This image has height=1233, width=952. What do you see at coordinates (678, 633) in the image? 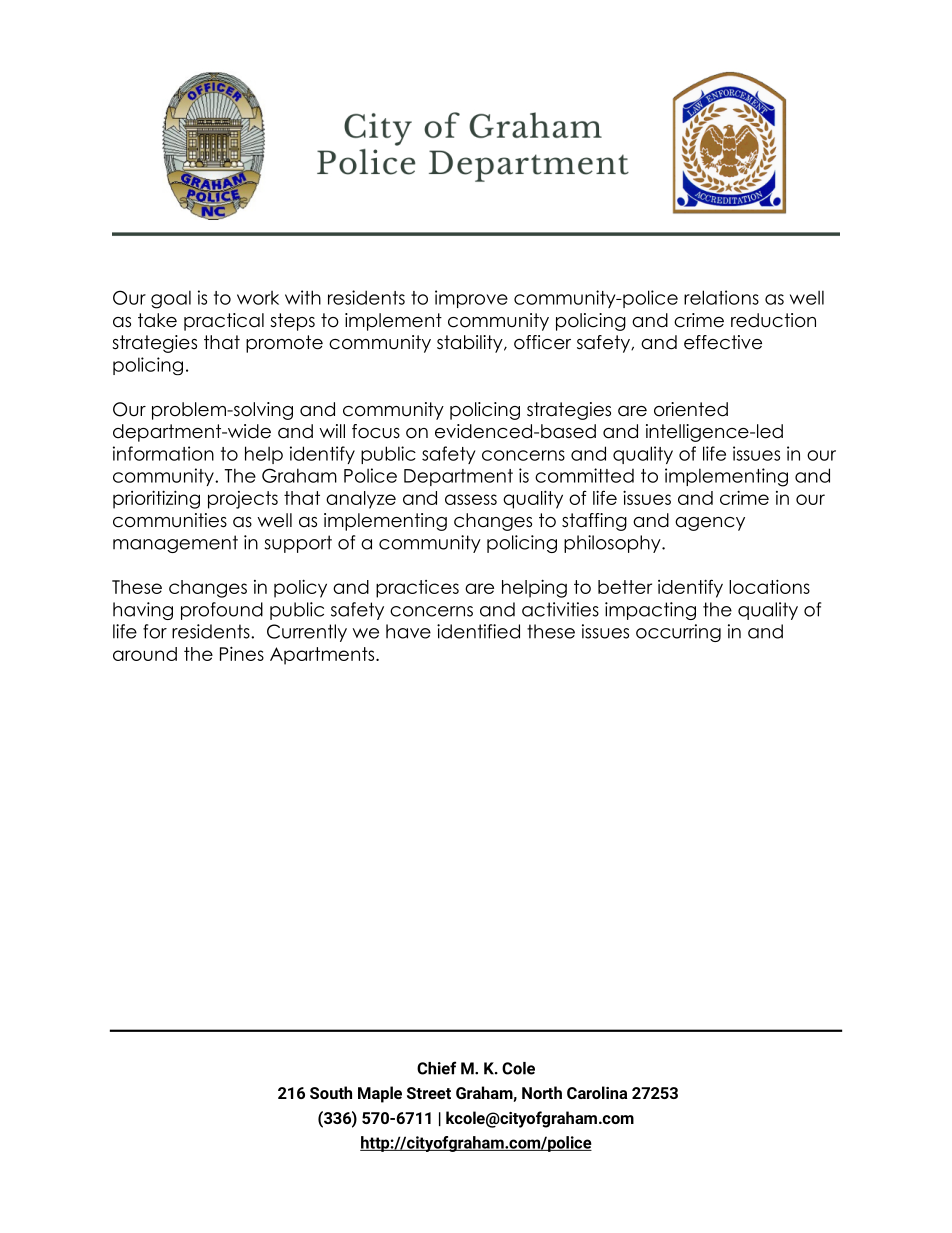
I see `occurring` at bounding box center [678, 633].
